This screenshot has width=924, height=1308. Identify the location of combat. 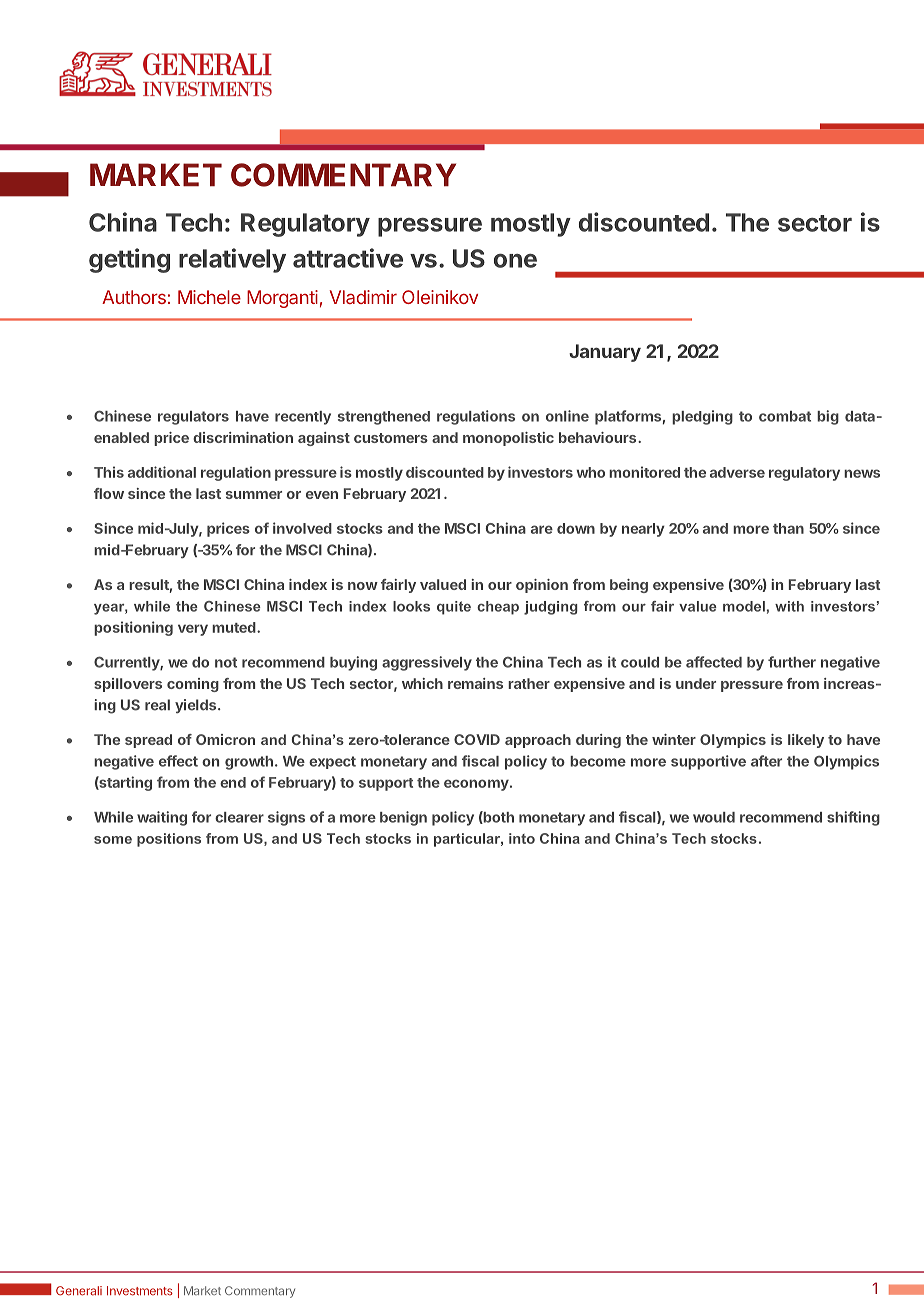
(785, 416).
